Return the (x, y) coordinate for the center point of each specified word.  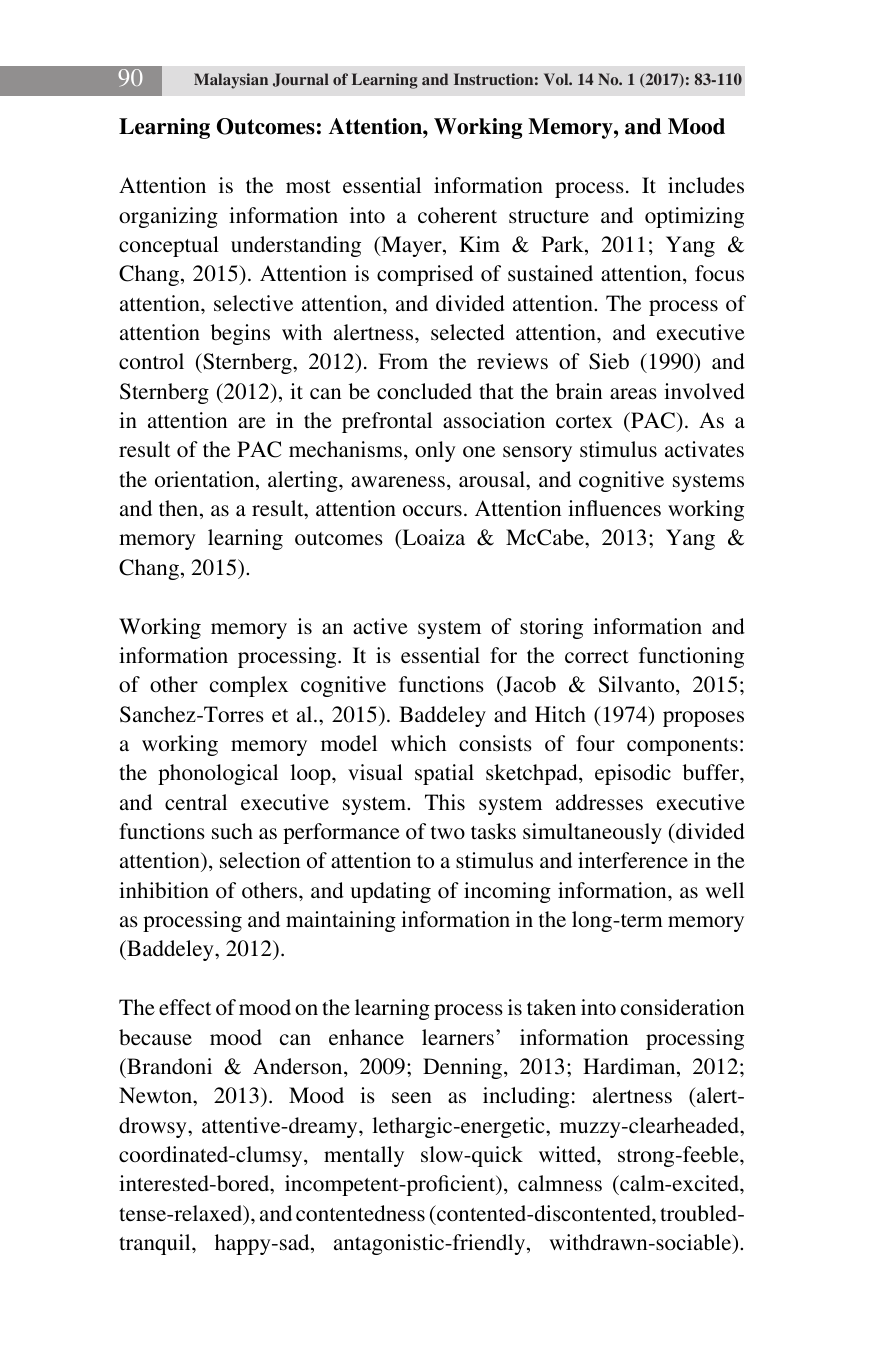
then (180, 509)
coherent (457, 215)
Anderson (299, 1066)
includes (706, 185)
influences (614, 508)
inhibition (164, 890)
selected (468, 332)
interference (633, 860)
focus (719, 273)
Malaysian (231, 81)
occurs (432, 510)
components (682, 747)
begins (240, 334)
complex (249, 686)
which (419, 743)
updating (390, 892)
